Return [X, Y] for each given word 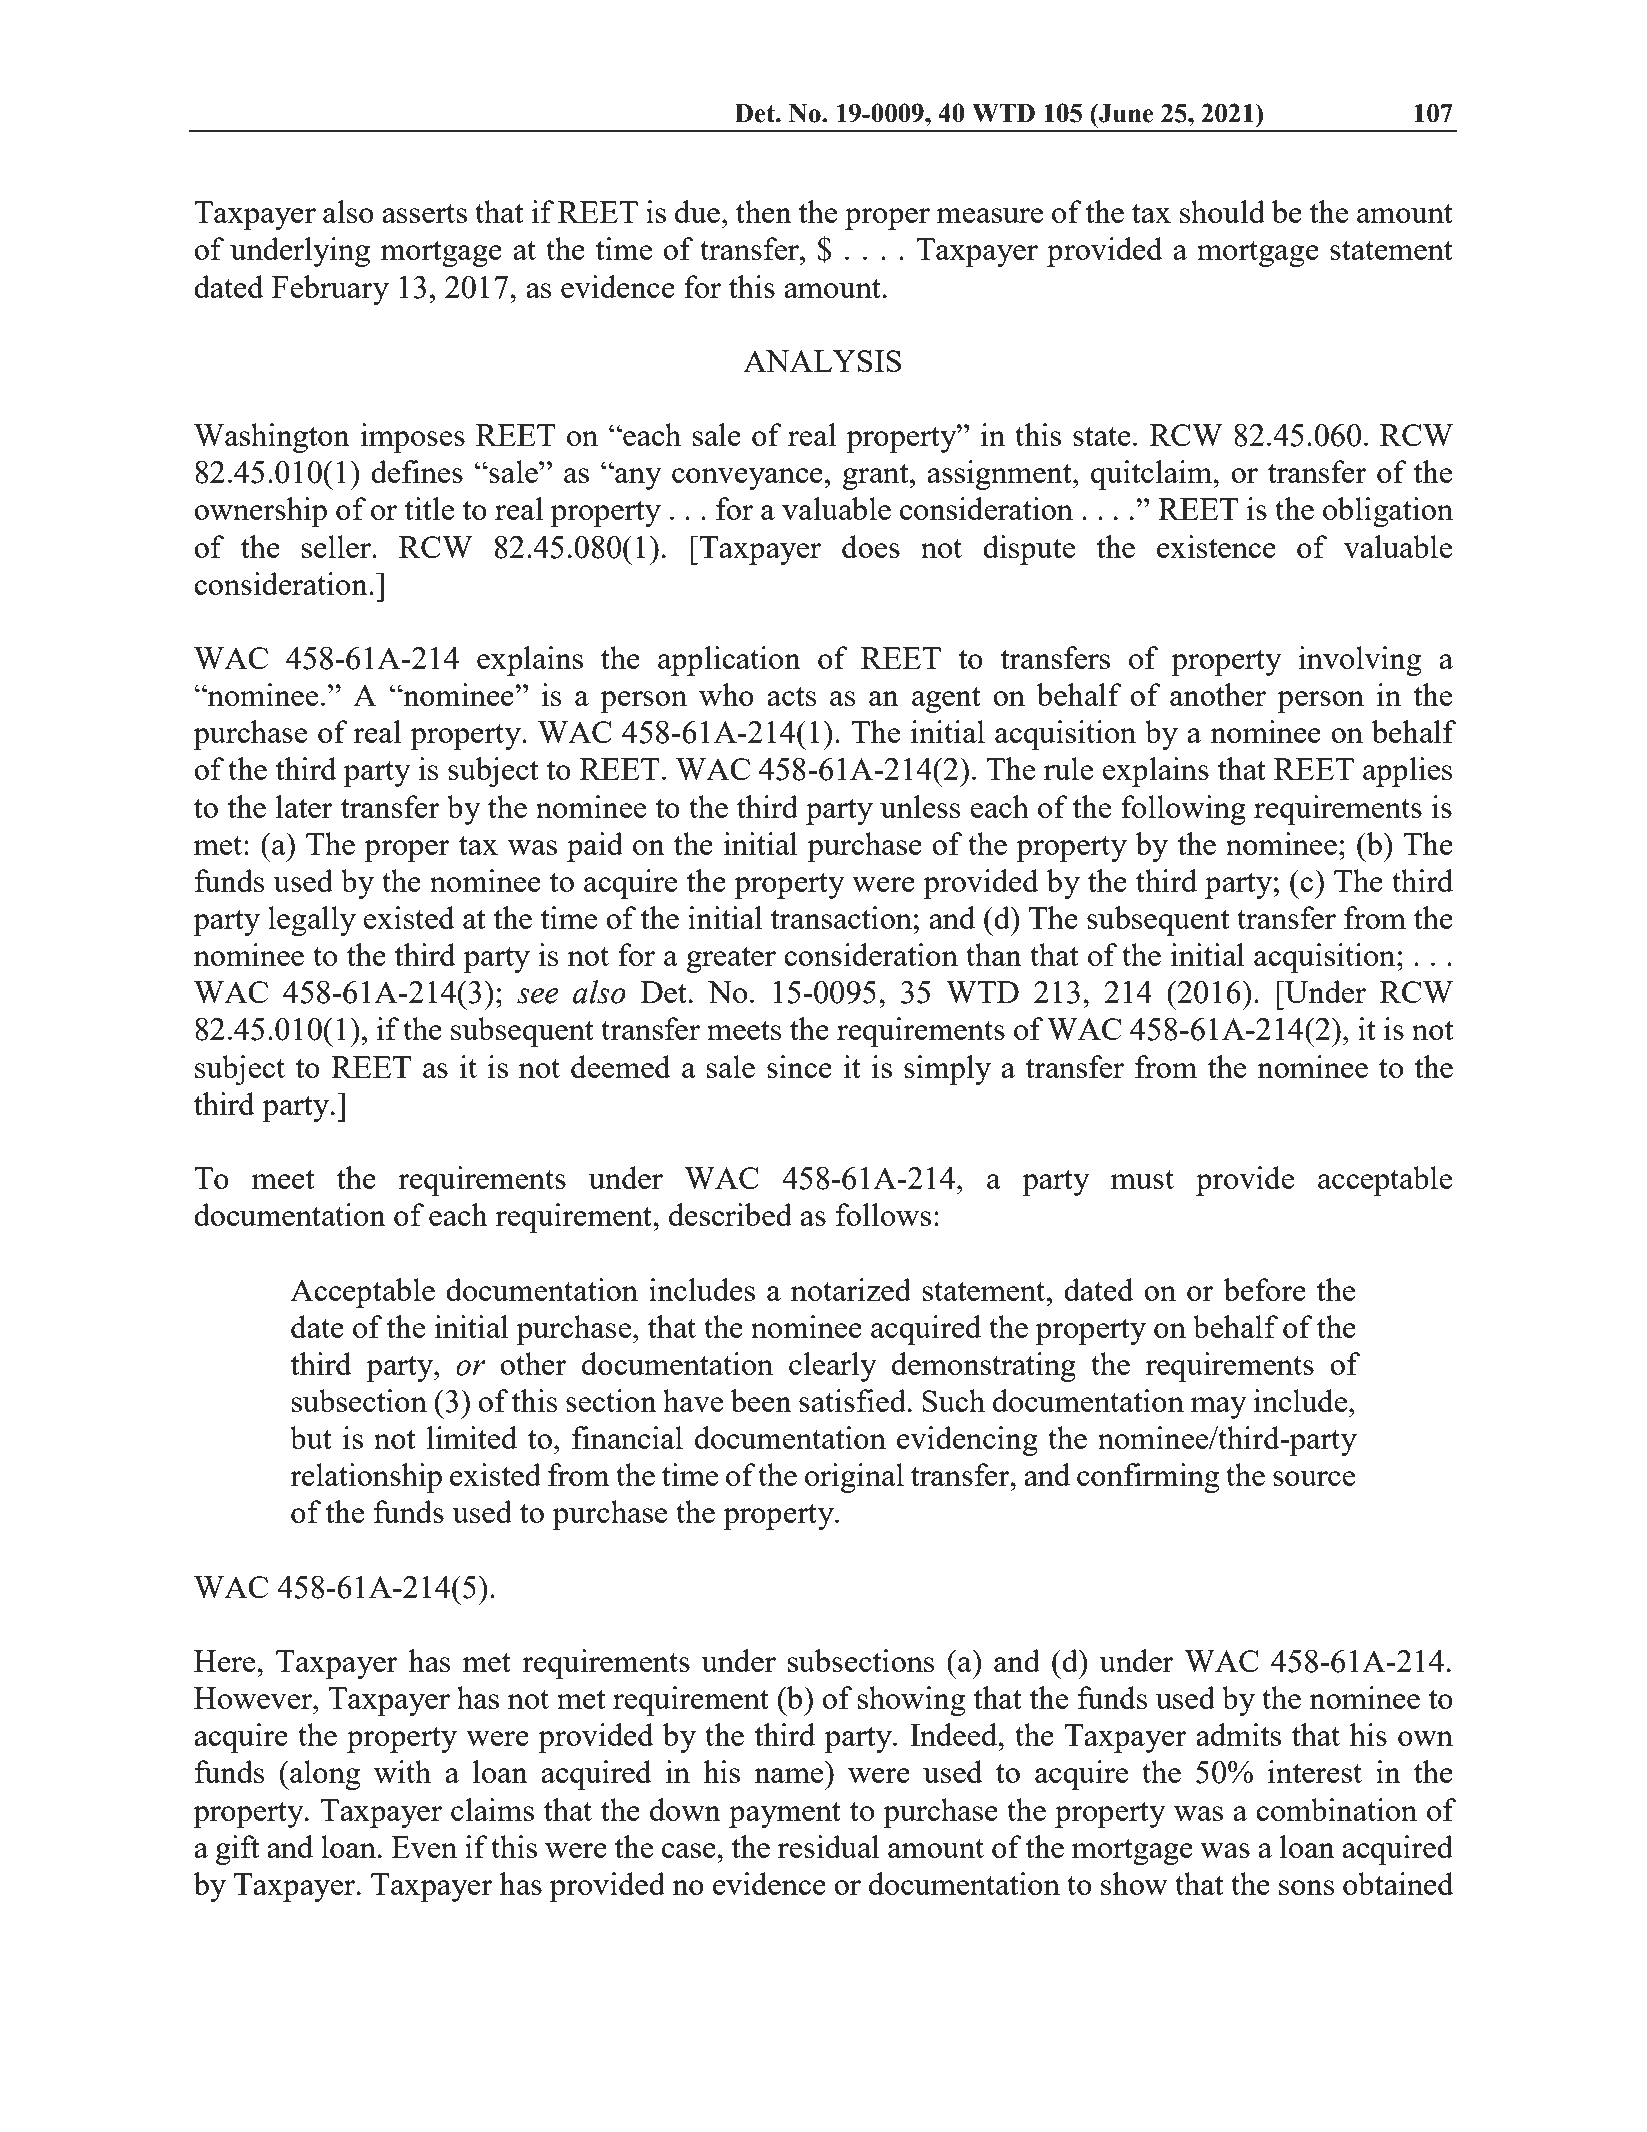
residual [829, 1846]
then [764, 211]
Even [424, 1847]
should [1222, 211]
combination [1336, 1809]
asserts [424, 213]
